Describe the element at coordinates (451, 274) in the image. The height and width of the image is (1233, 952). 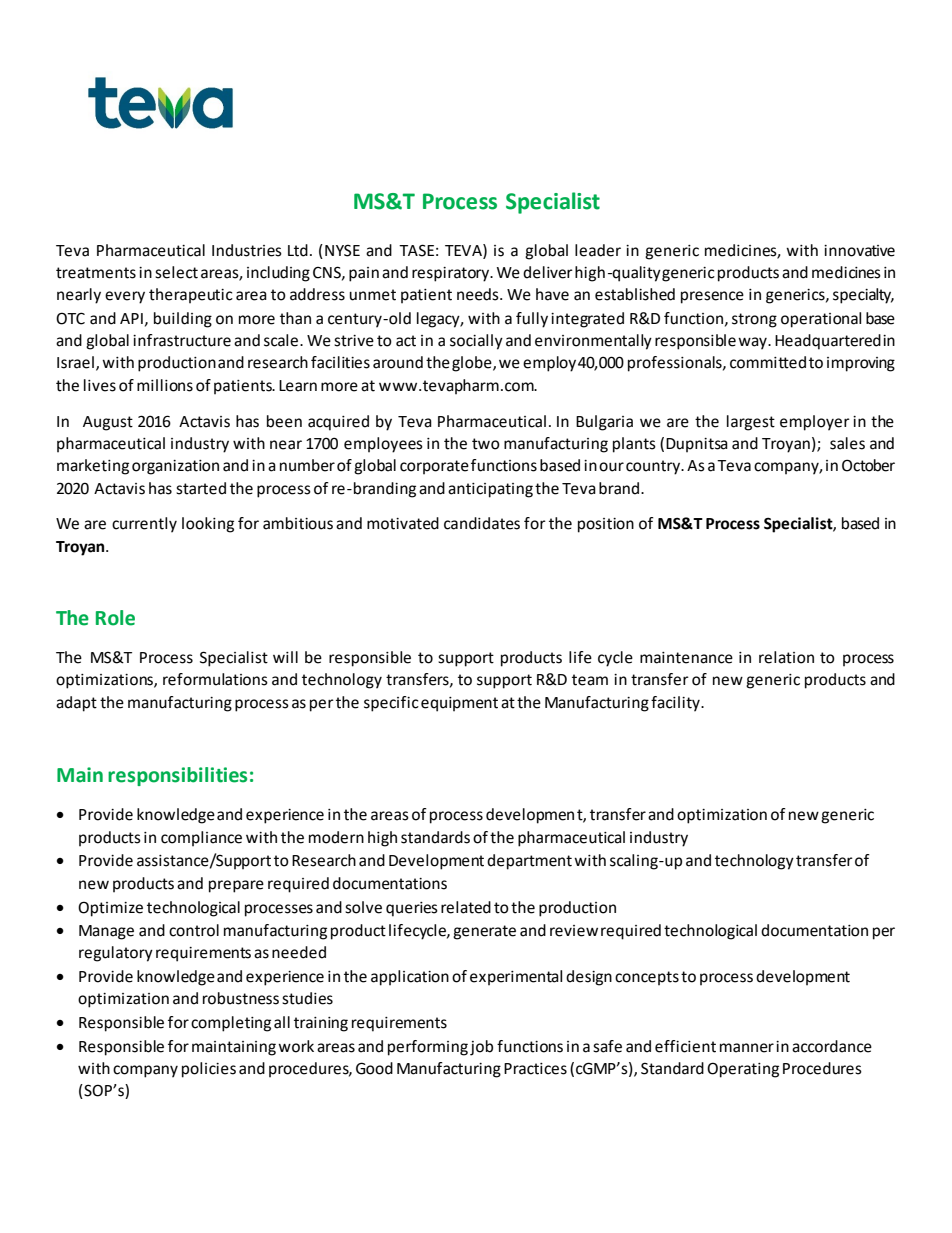
I see `respiratory` at that location.
